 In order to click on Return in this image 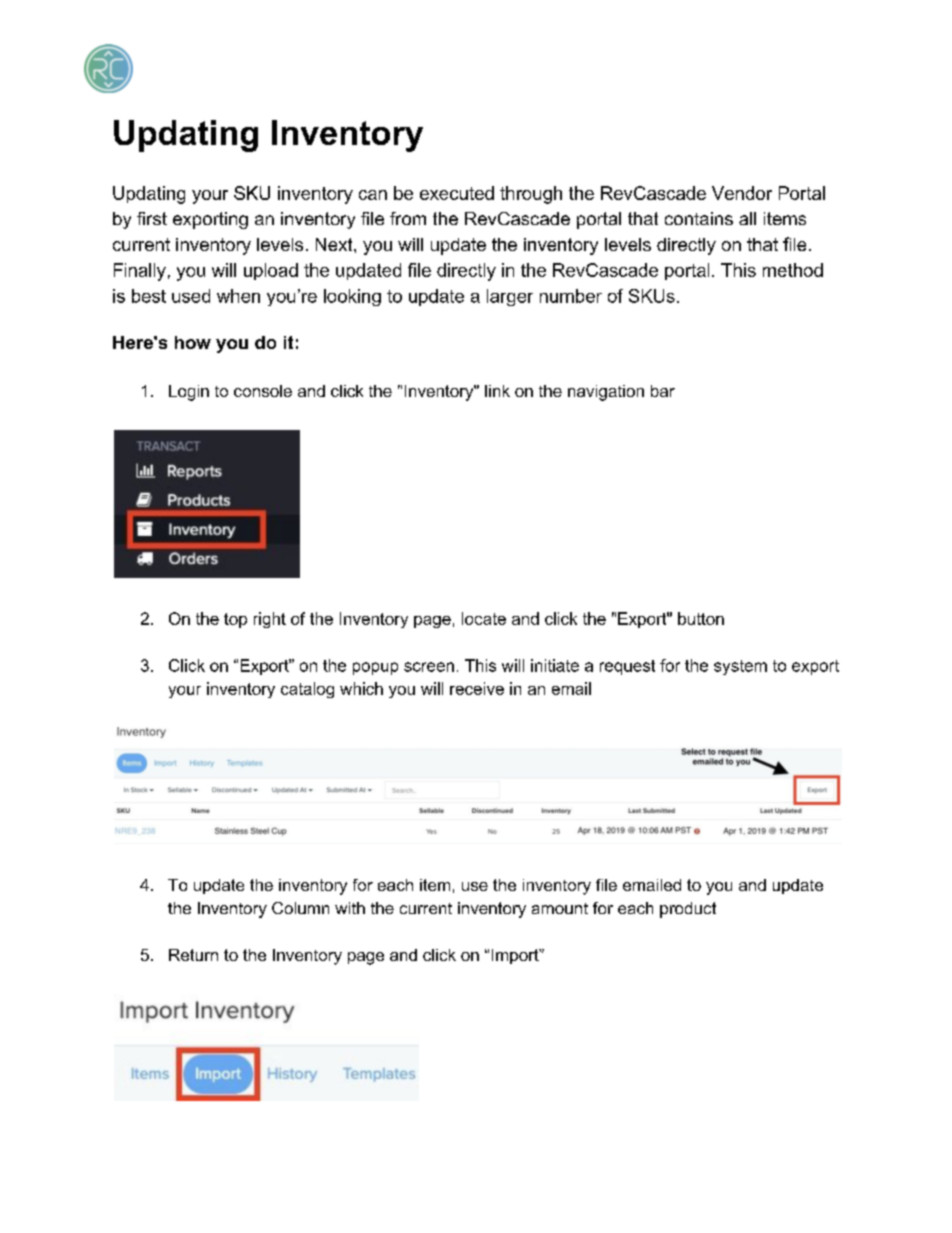, I will do `click(193, 955)`.
